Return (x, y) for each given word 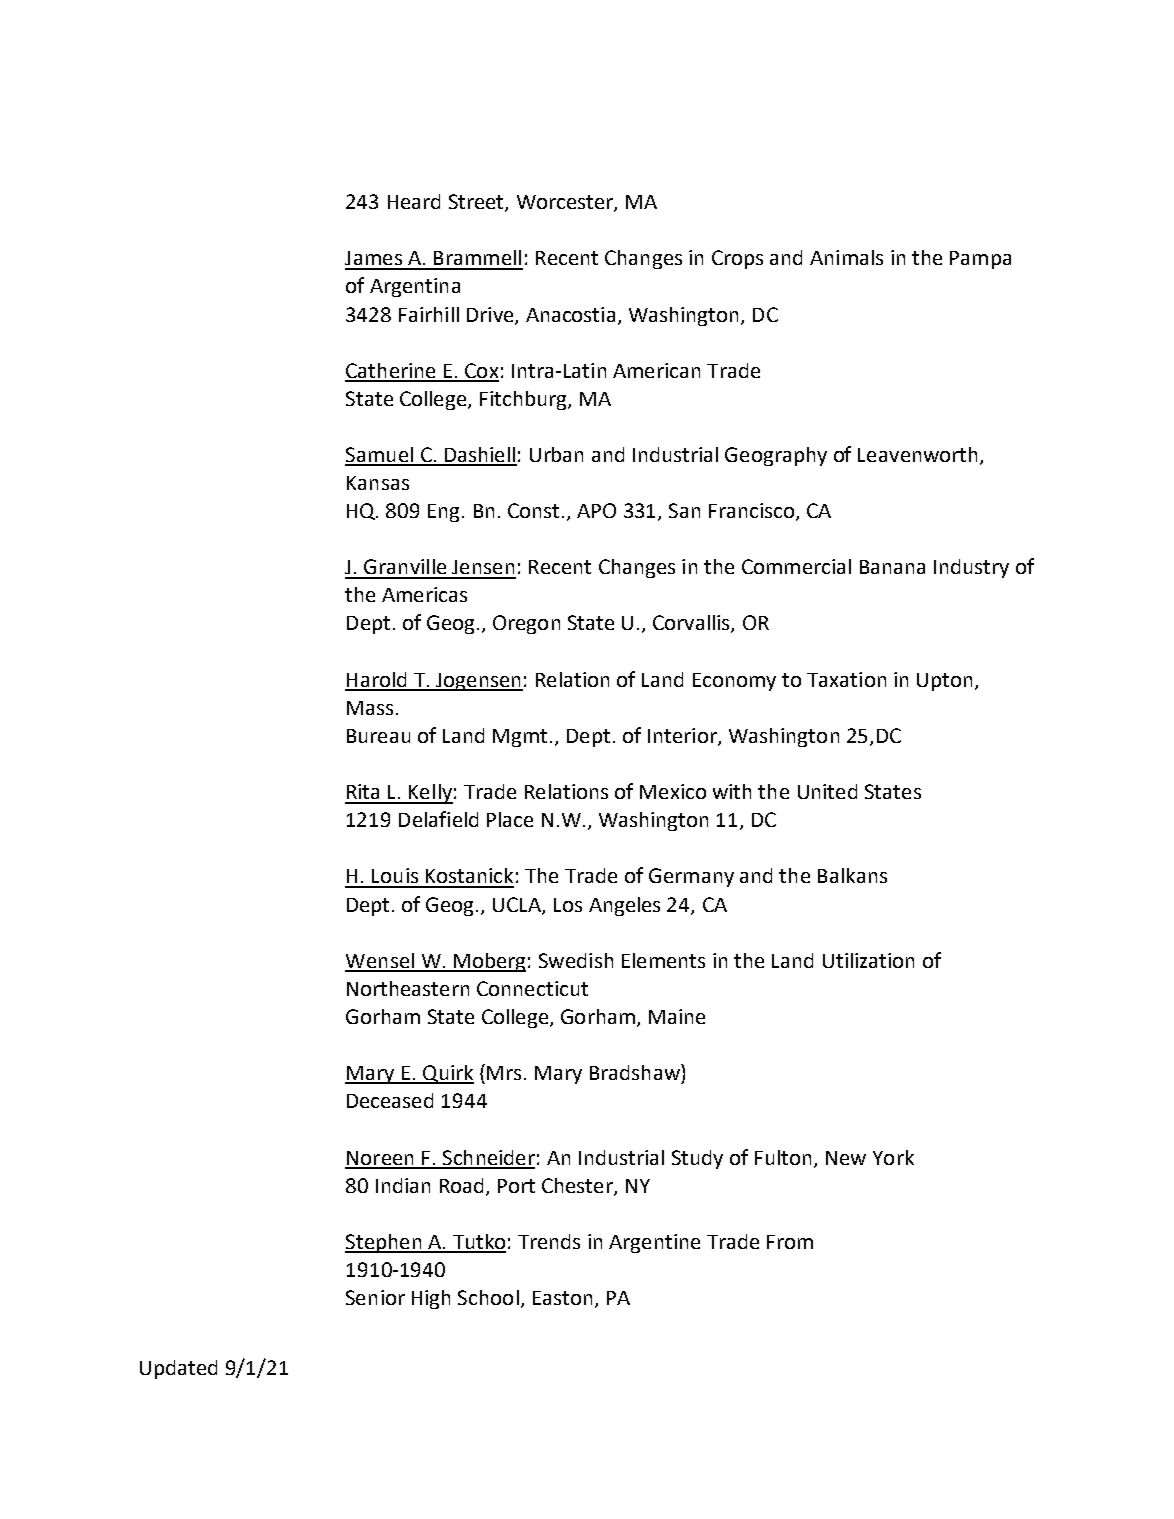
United (827, 791)
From (790, 1242)
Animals (846, 257)
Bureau (378, 736)
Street (477, 203)
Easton (562, 1298)
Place (510, 819)
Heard (414, 201)
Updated (178, 1369)
